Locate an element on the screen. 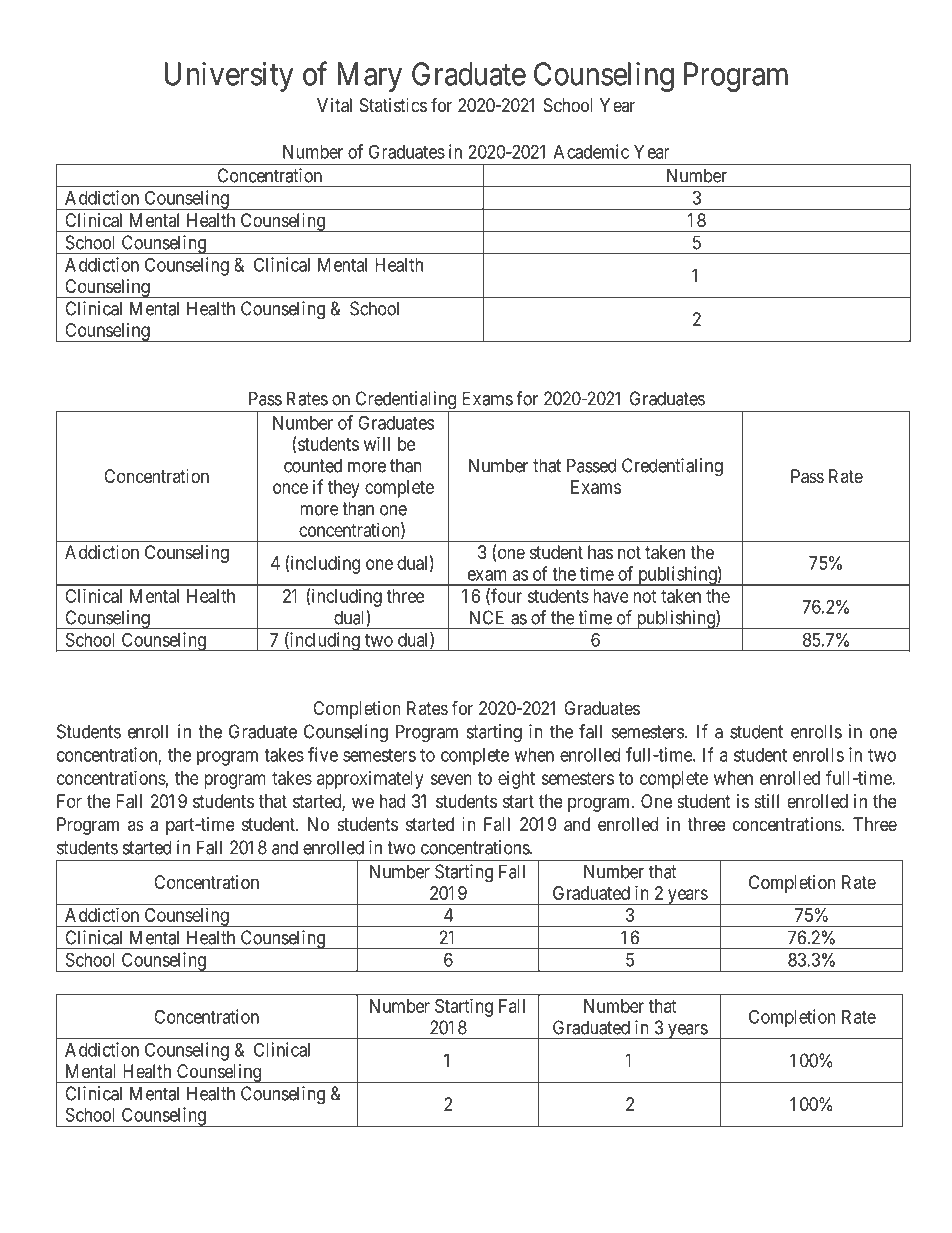 This screenshot has height=1233, width=952. has is located at coordinates (600, 552).
